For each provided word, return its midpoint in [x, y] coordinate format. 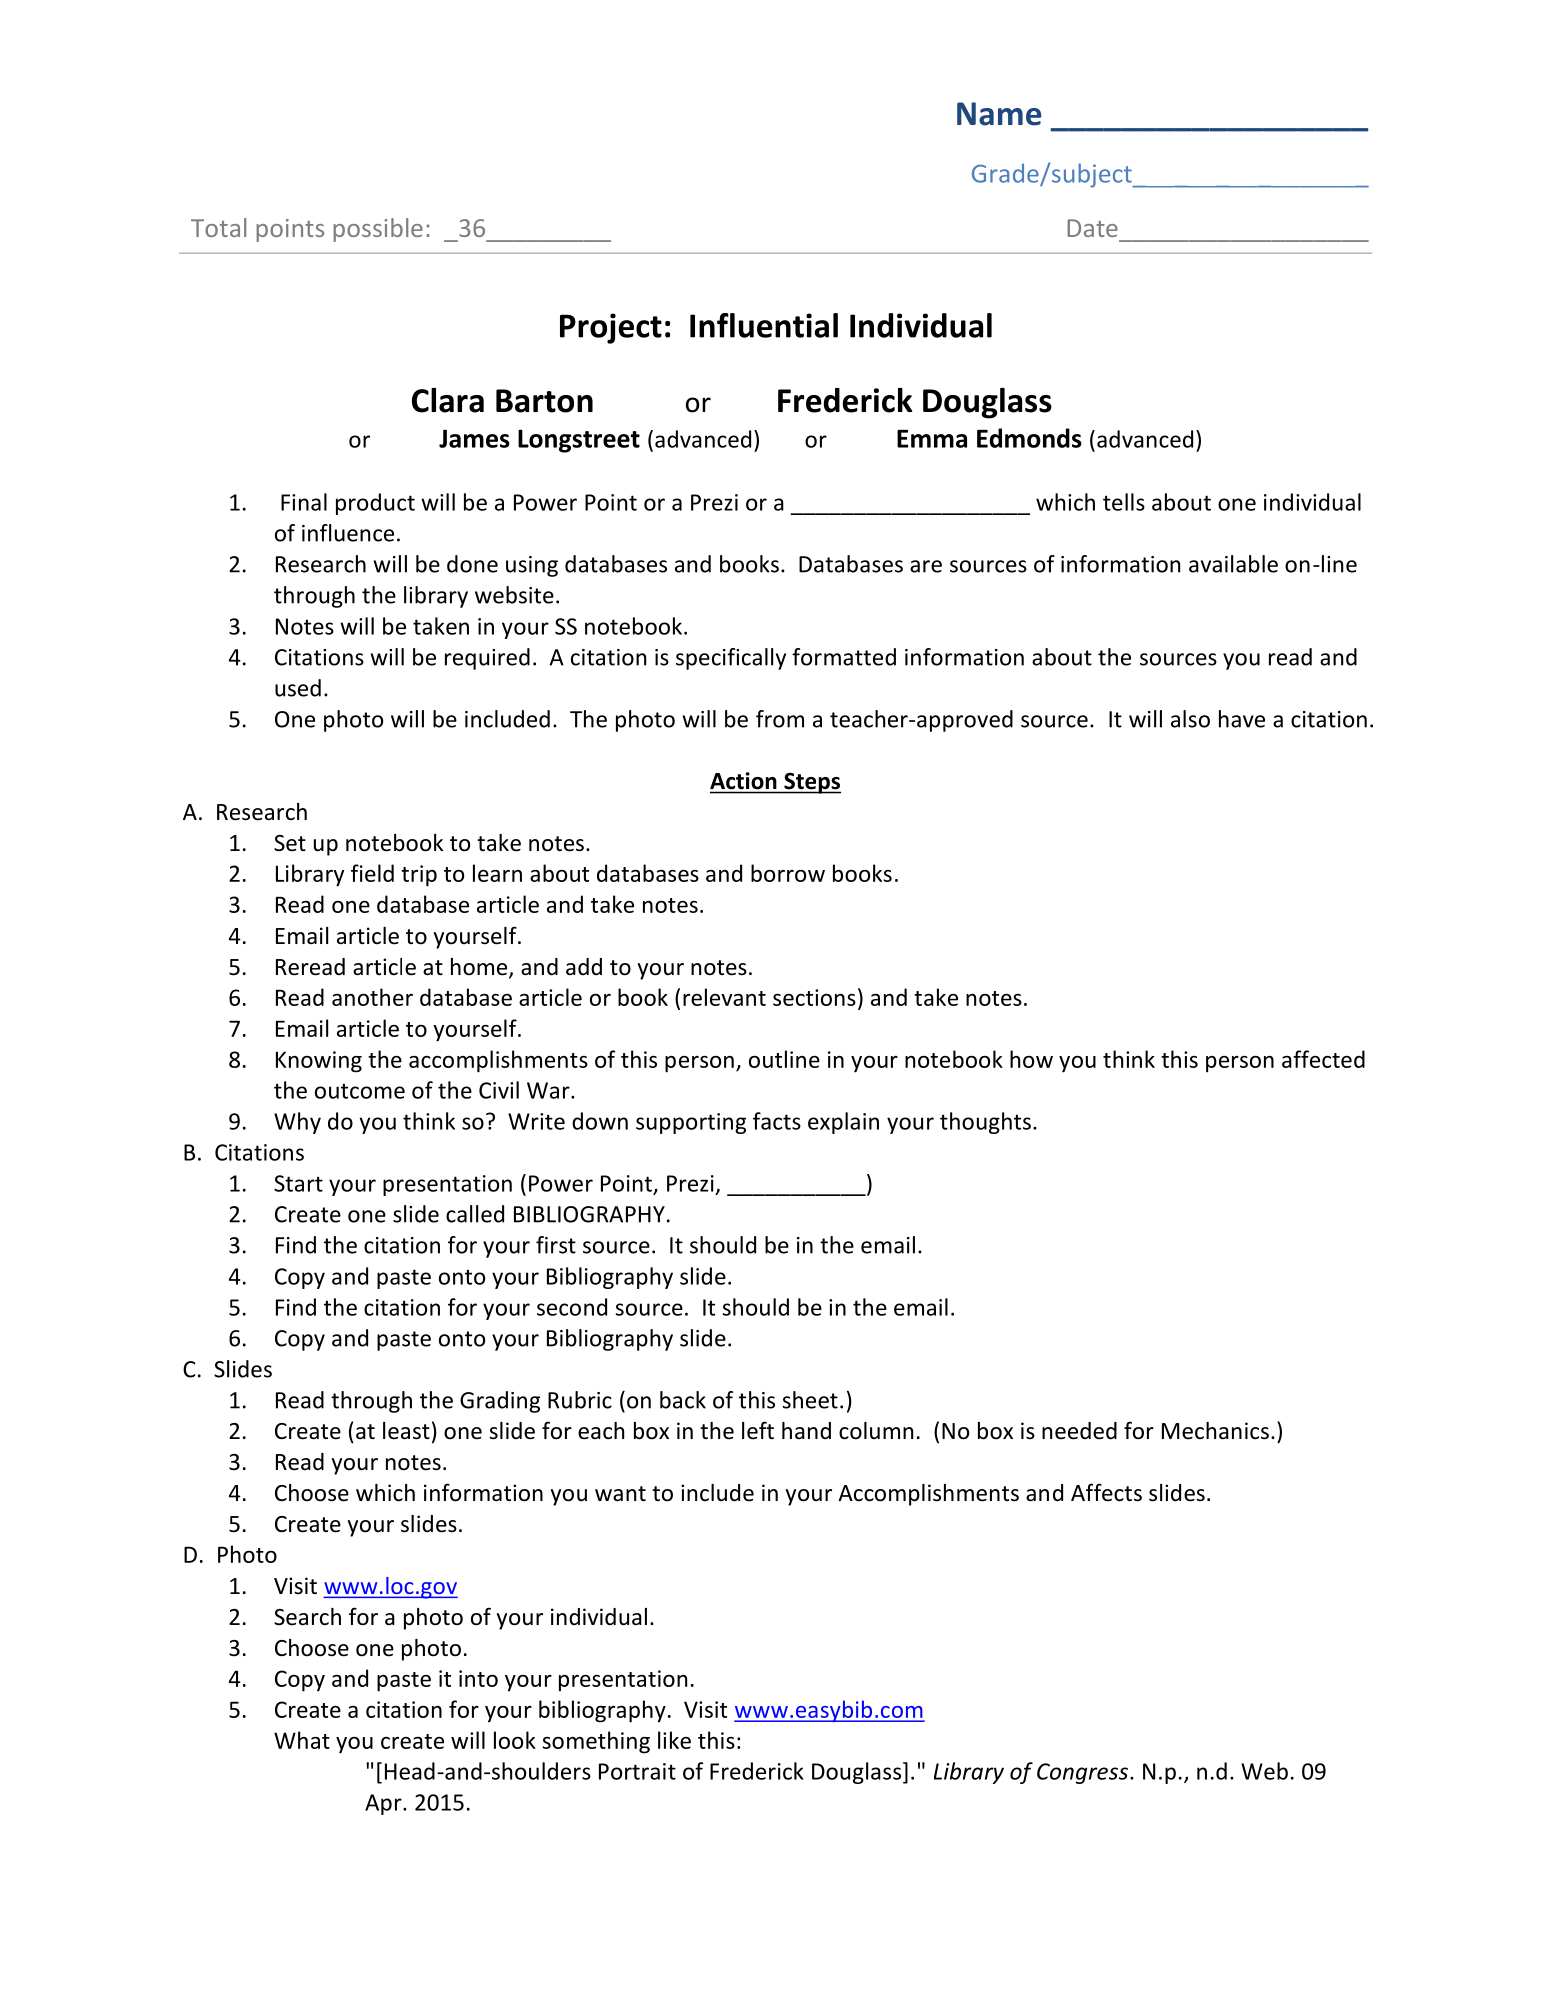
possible [378, 230]
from [780, 719]
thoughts [985, 1123]
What [302, 1740]
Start [298, 1183]
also [1190, 719]
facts [777, 1121]
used [298, 688]
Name [999, 114]
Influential [764, 325]
